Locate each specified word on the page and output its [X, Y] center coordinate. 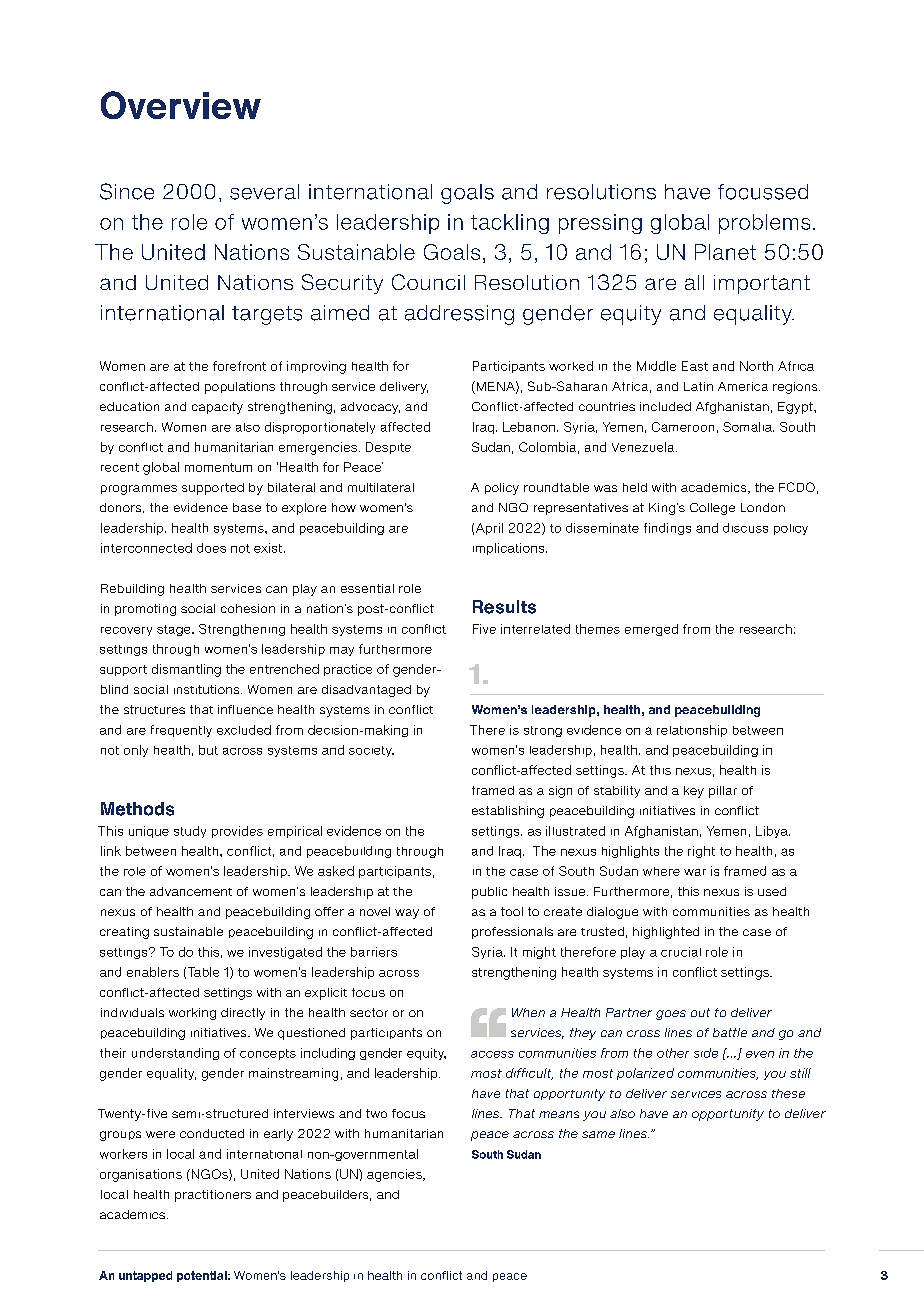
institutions [208, 689]
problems [764, 224]
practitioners [213, 1196]
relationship [692, 731]
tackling [510, 224]
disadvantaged [366, 691]
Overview [181, 105]
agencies [395, 1175]
